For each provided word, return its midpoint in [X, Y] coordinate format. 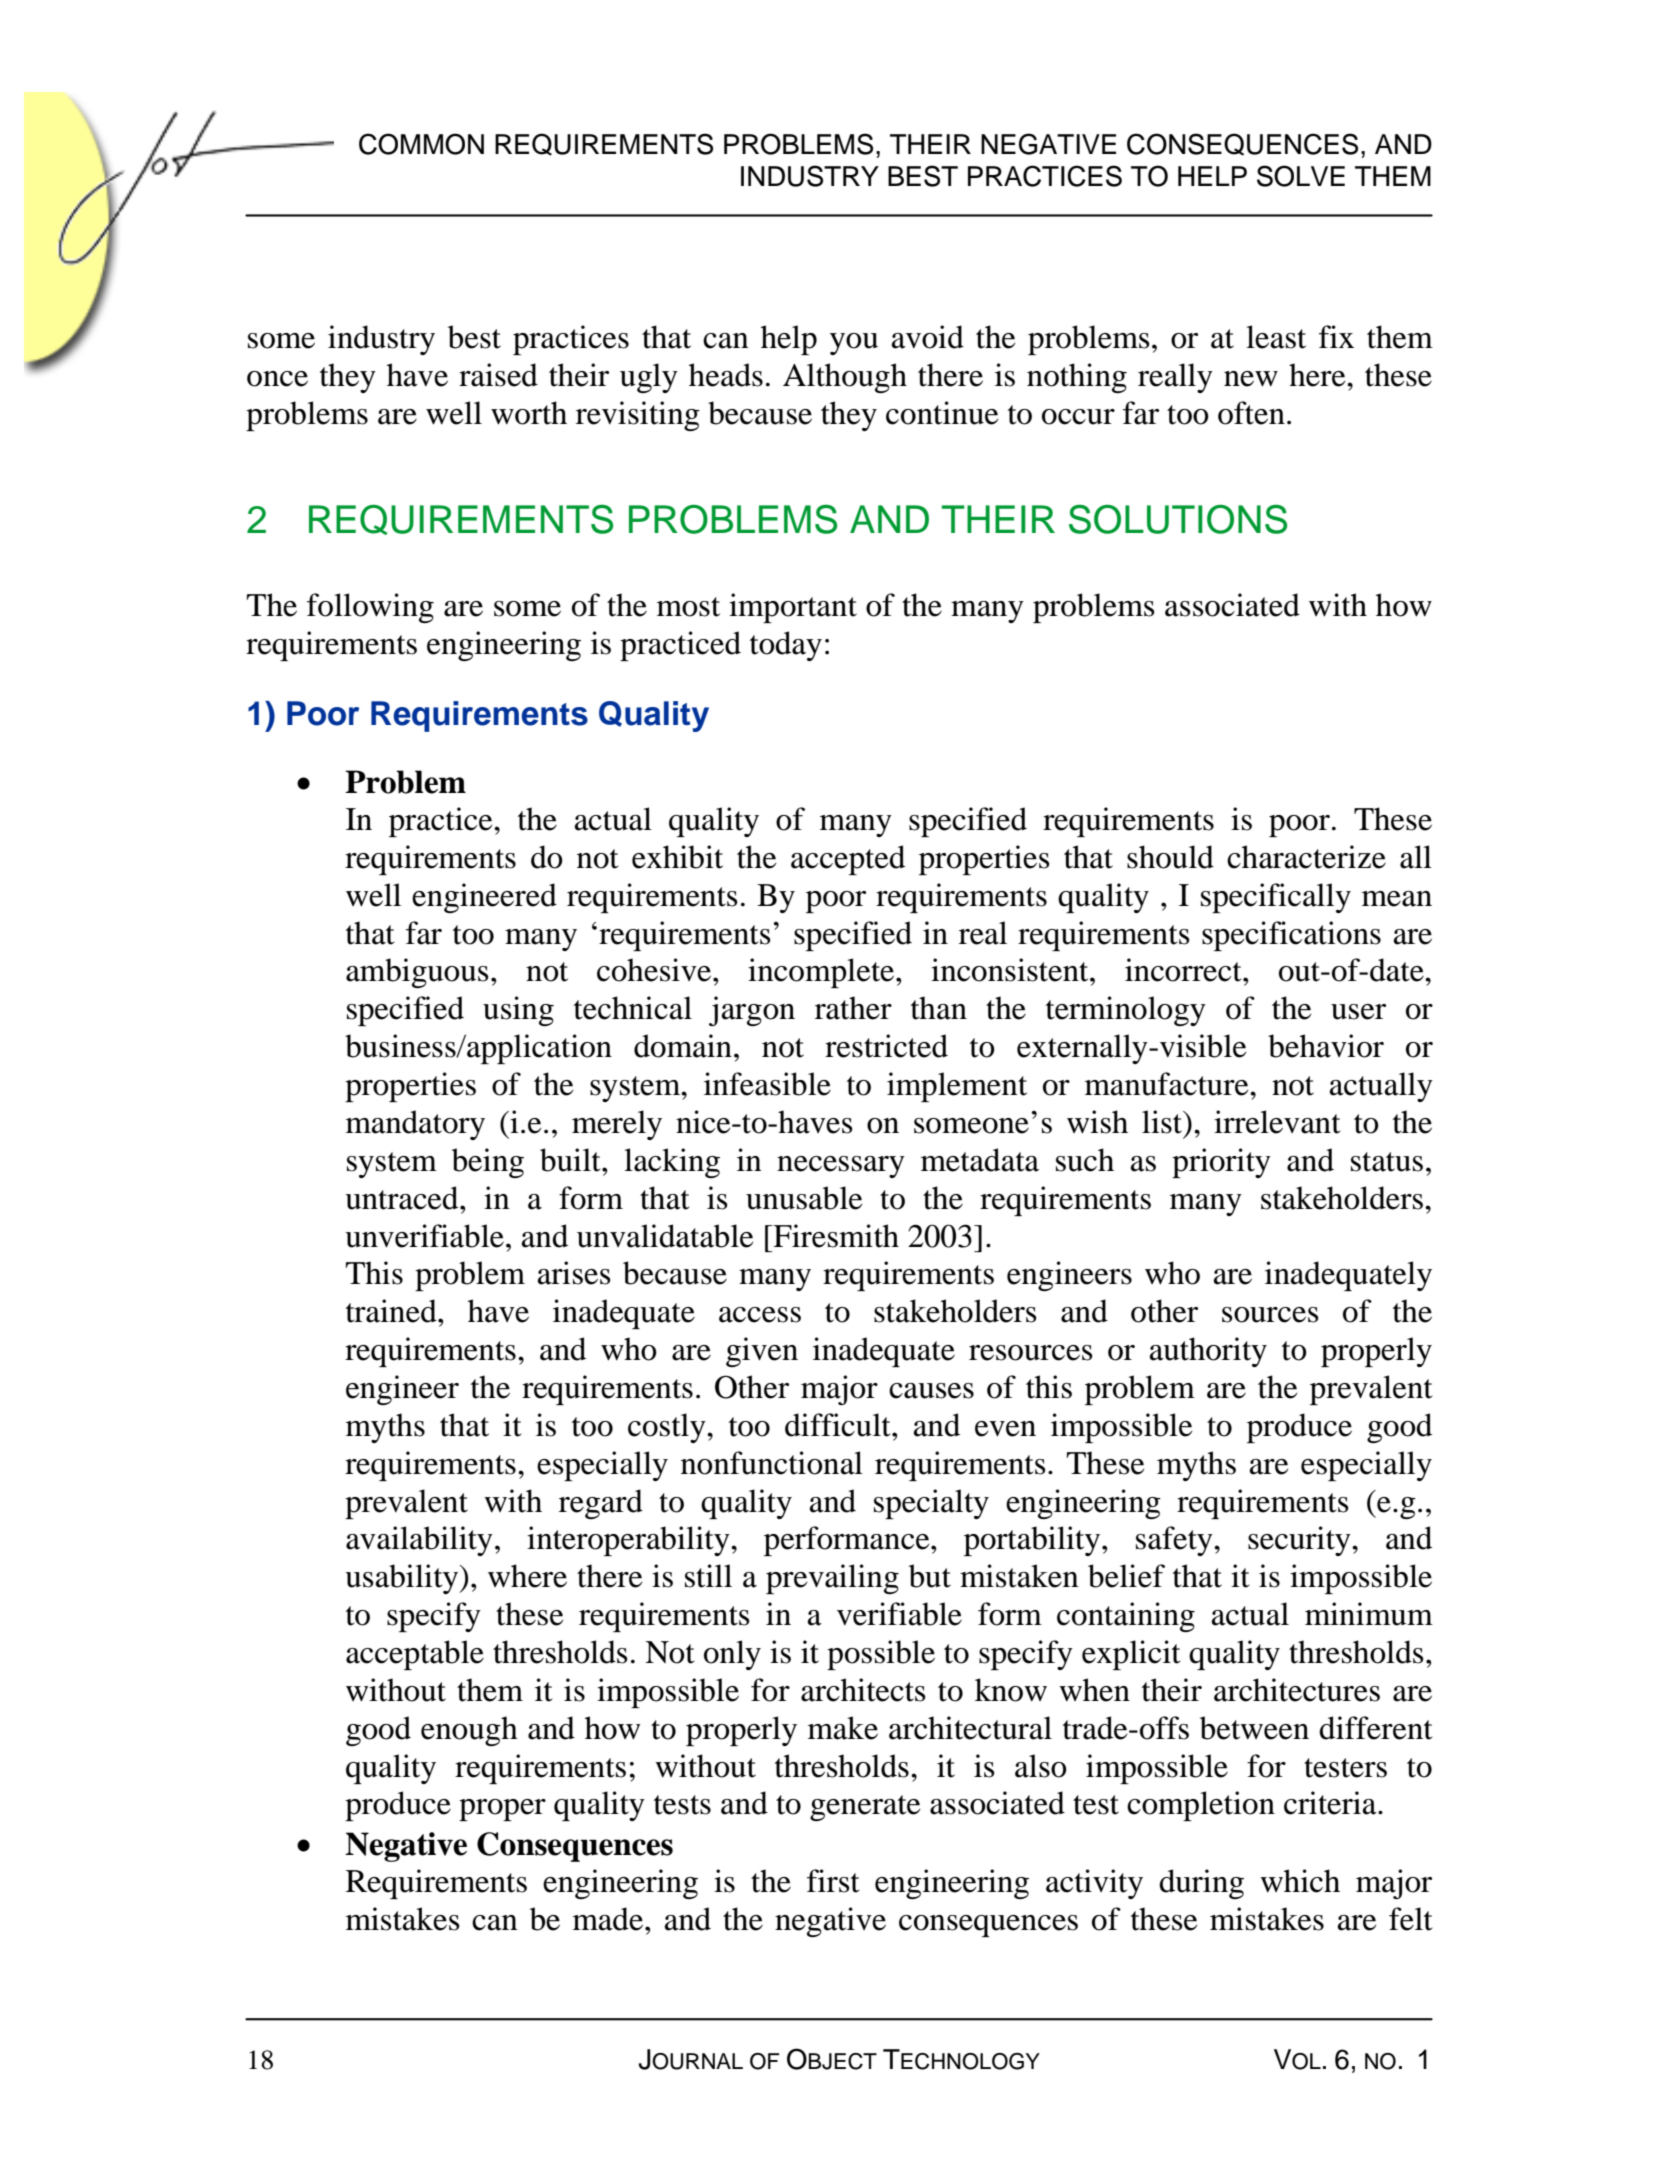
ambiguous [417, 973]
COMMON [421, 144]
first [833, 1881]
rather [853, 1008]
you [854, 344]
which [1300, 1881]
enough [469, 1731]
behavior [1326, 1046]
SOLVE [1301, 176]
